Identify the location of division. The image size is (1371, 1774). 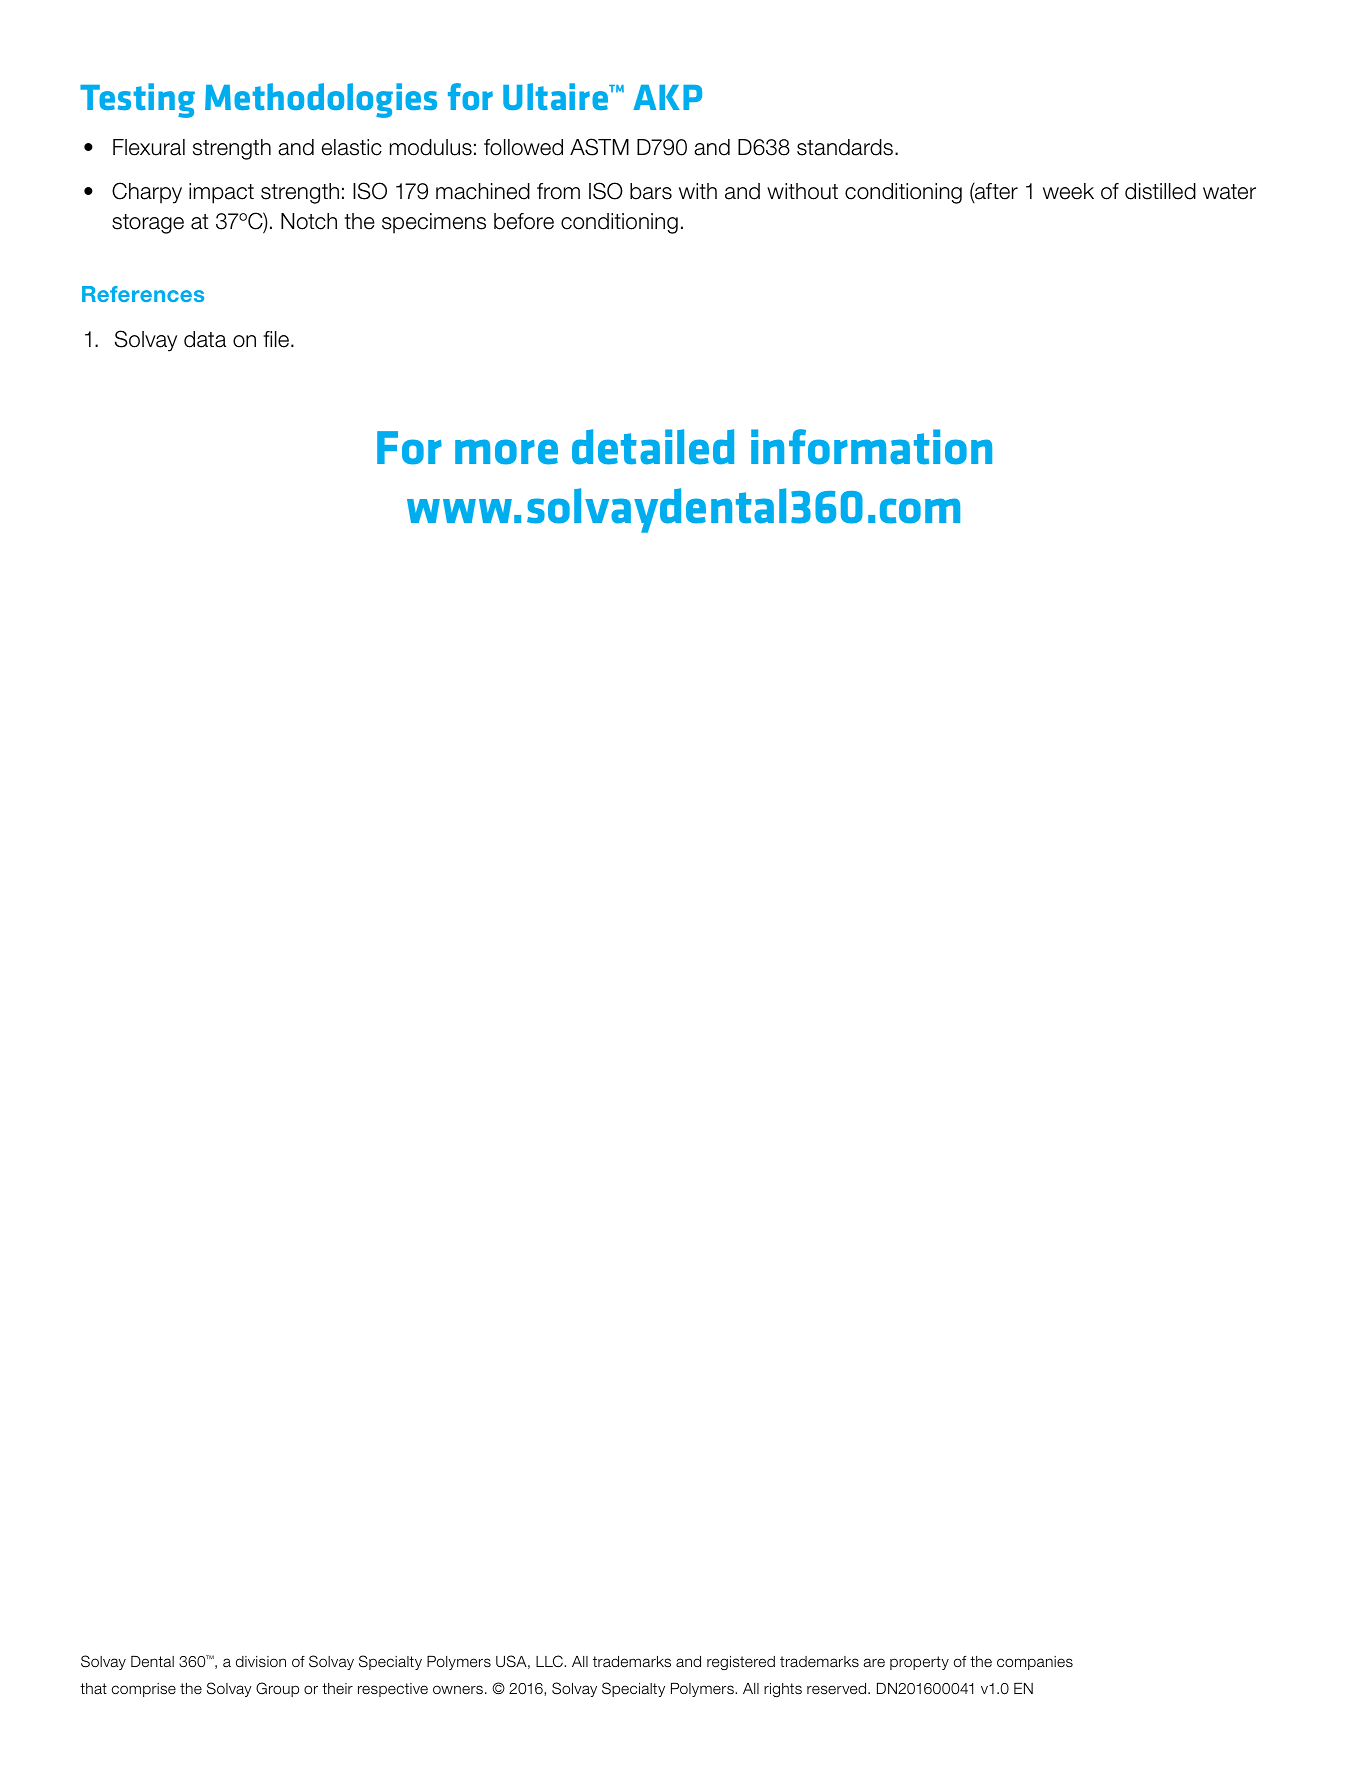
(261, 1662).
